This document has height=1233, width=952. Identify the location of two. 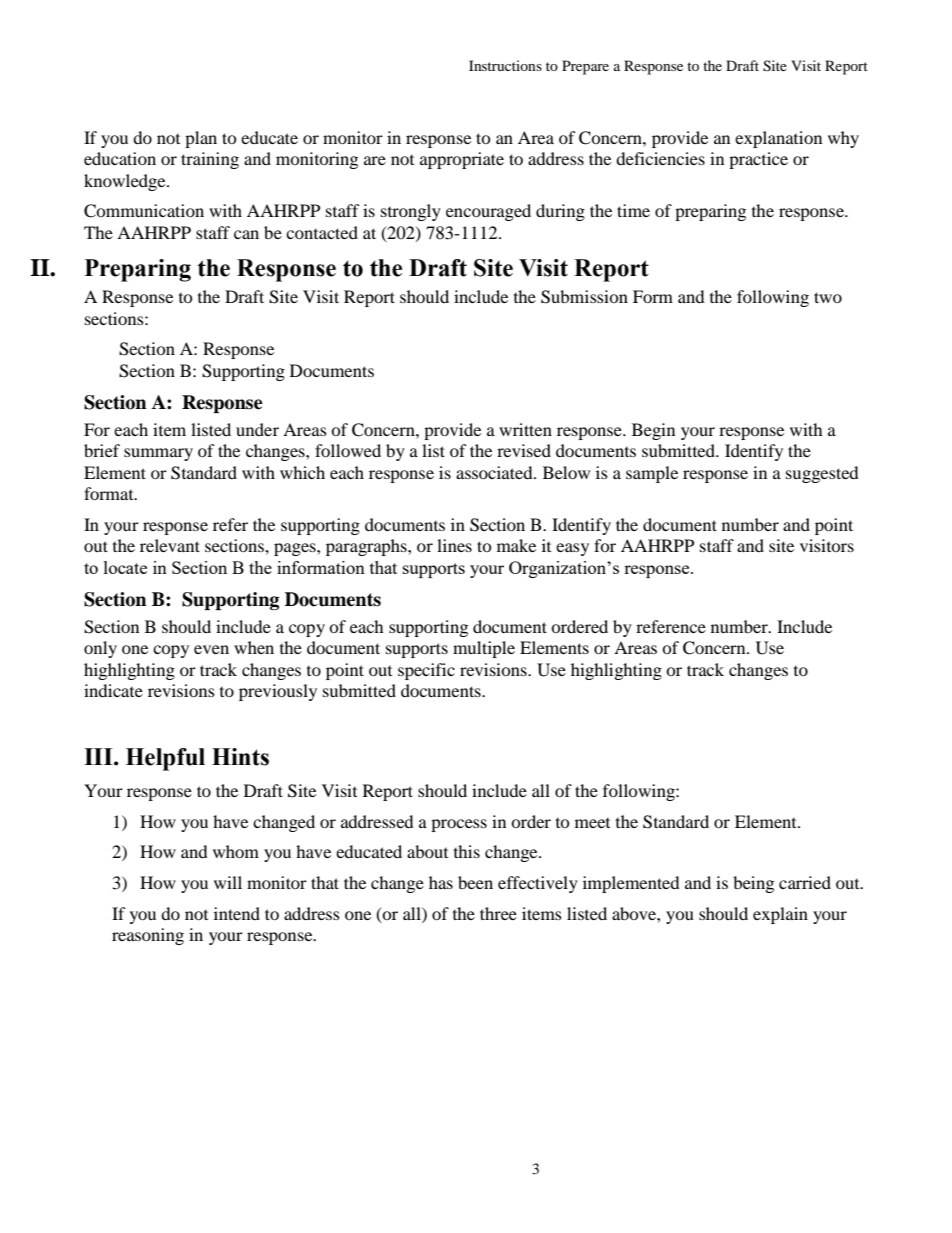
(828, 297).
